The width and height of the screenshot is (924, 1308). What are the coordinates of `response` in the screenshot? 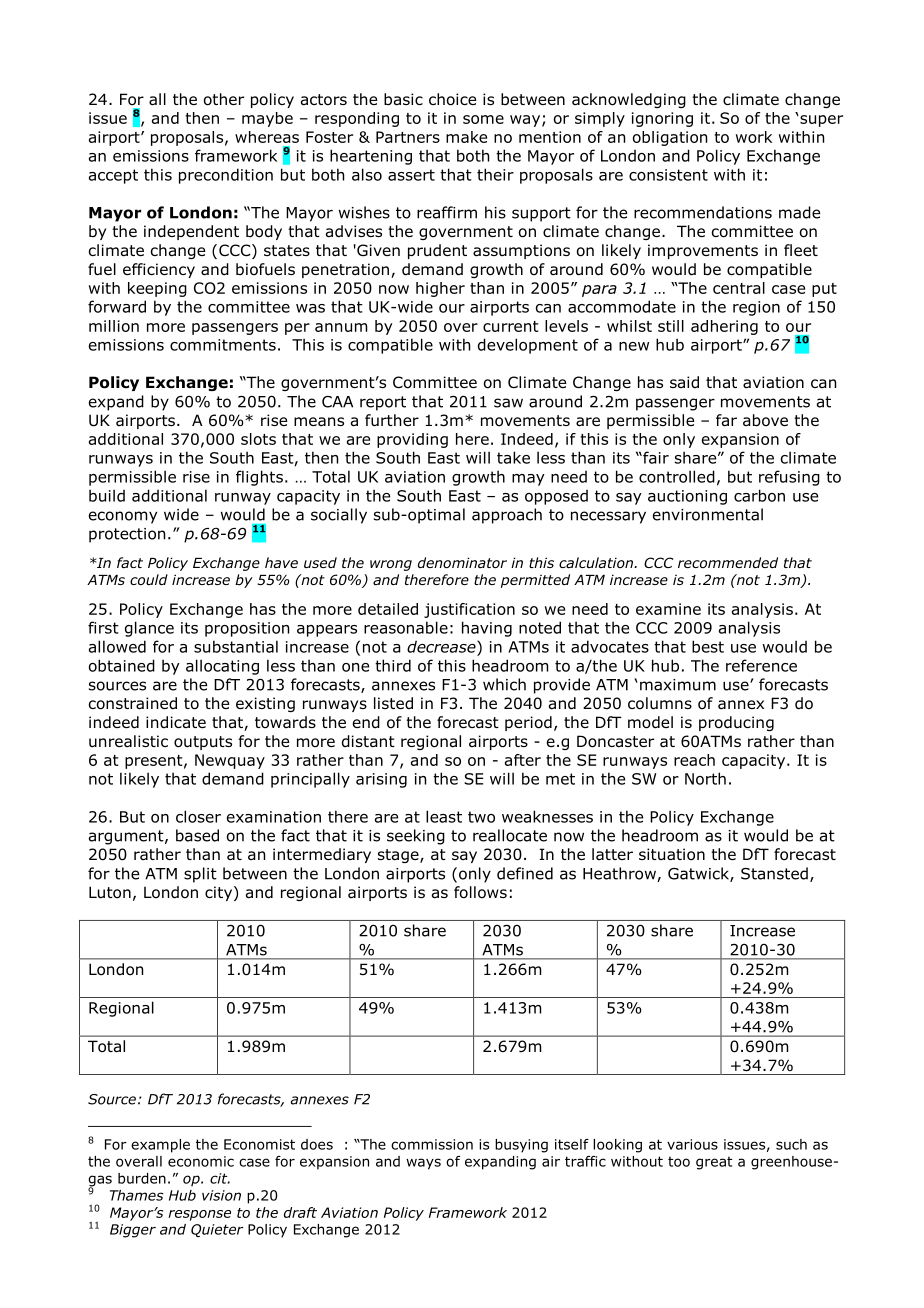 It's located at (199, 1215).
